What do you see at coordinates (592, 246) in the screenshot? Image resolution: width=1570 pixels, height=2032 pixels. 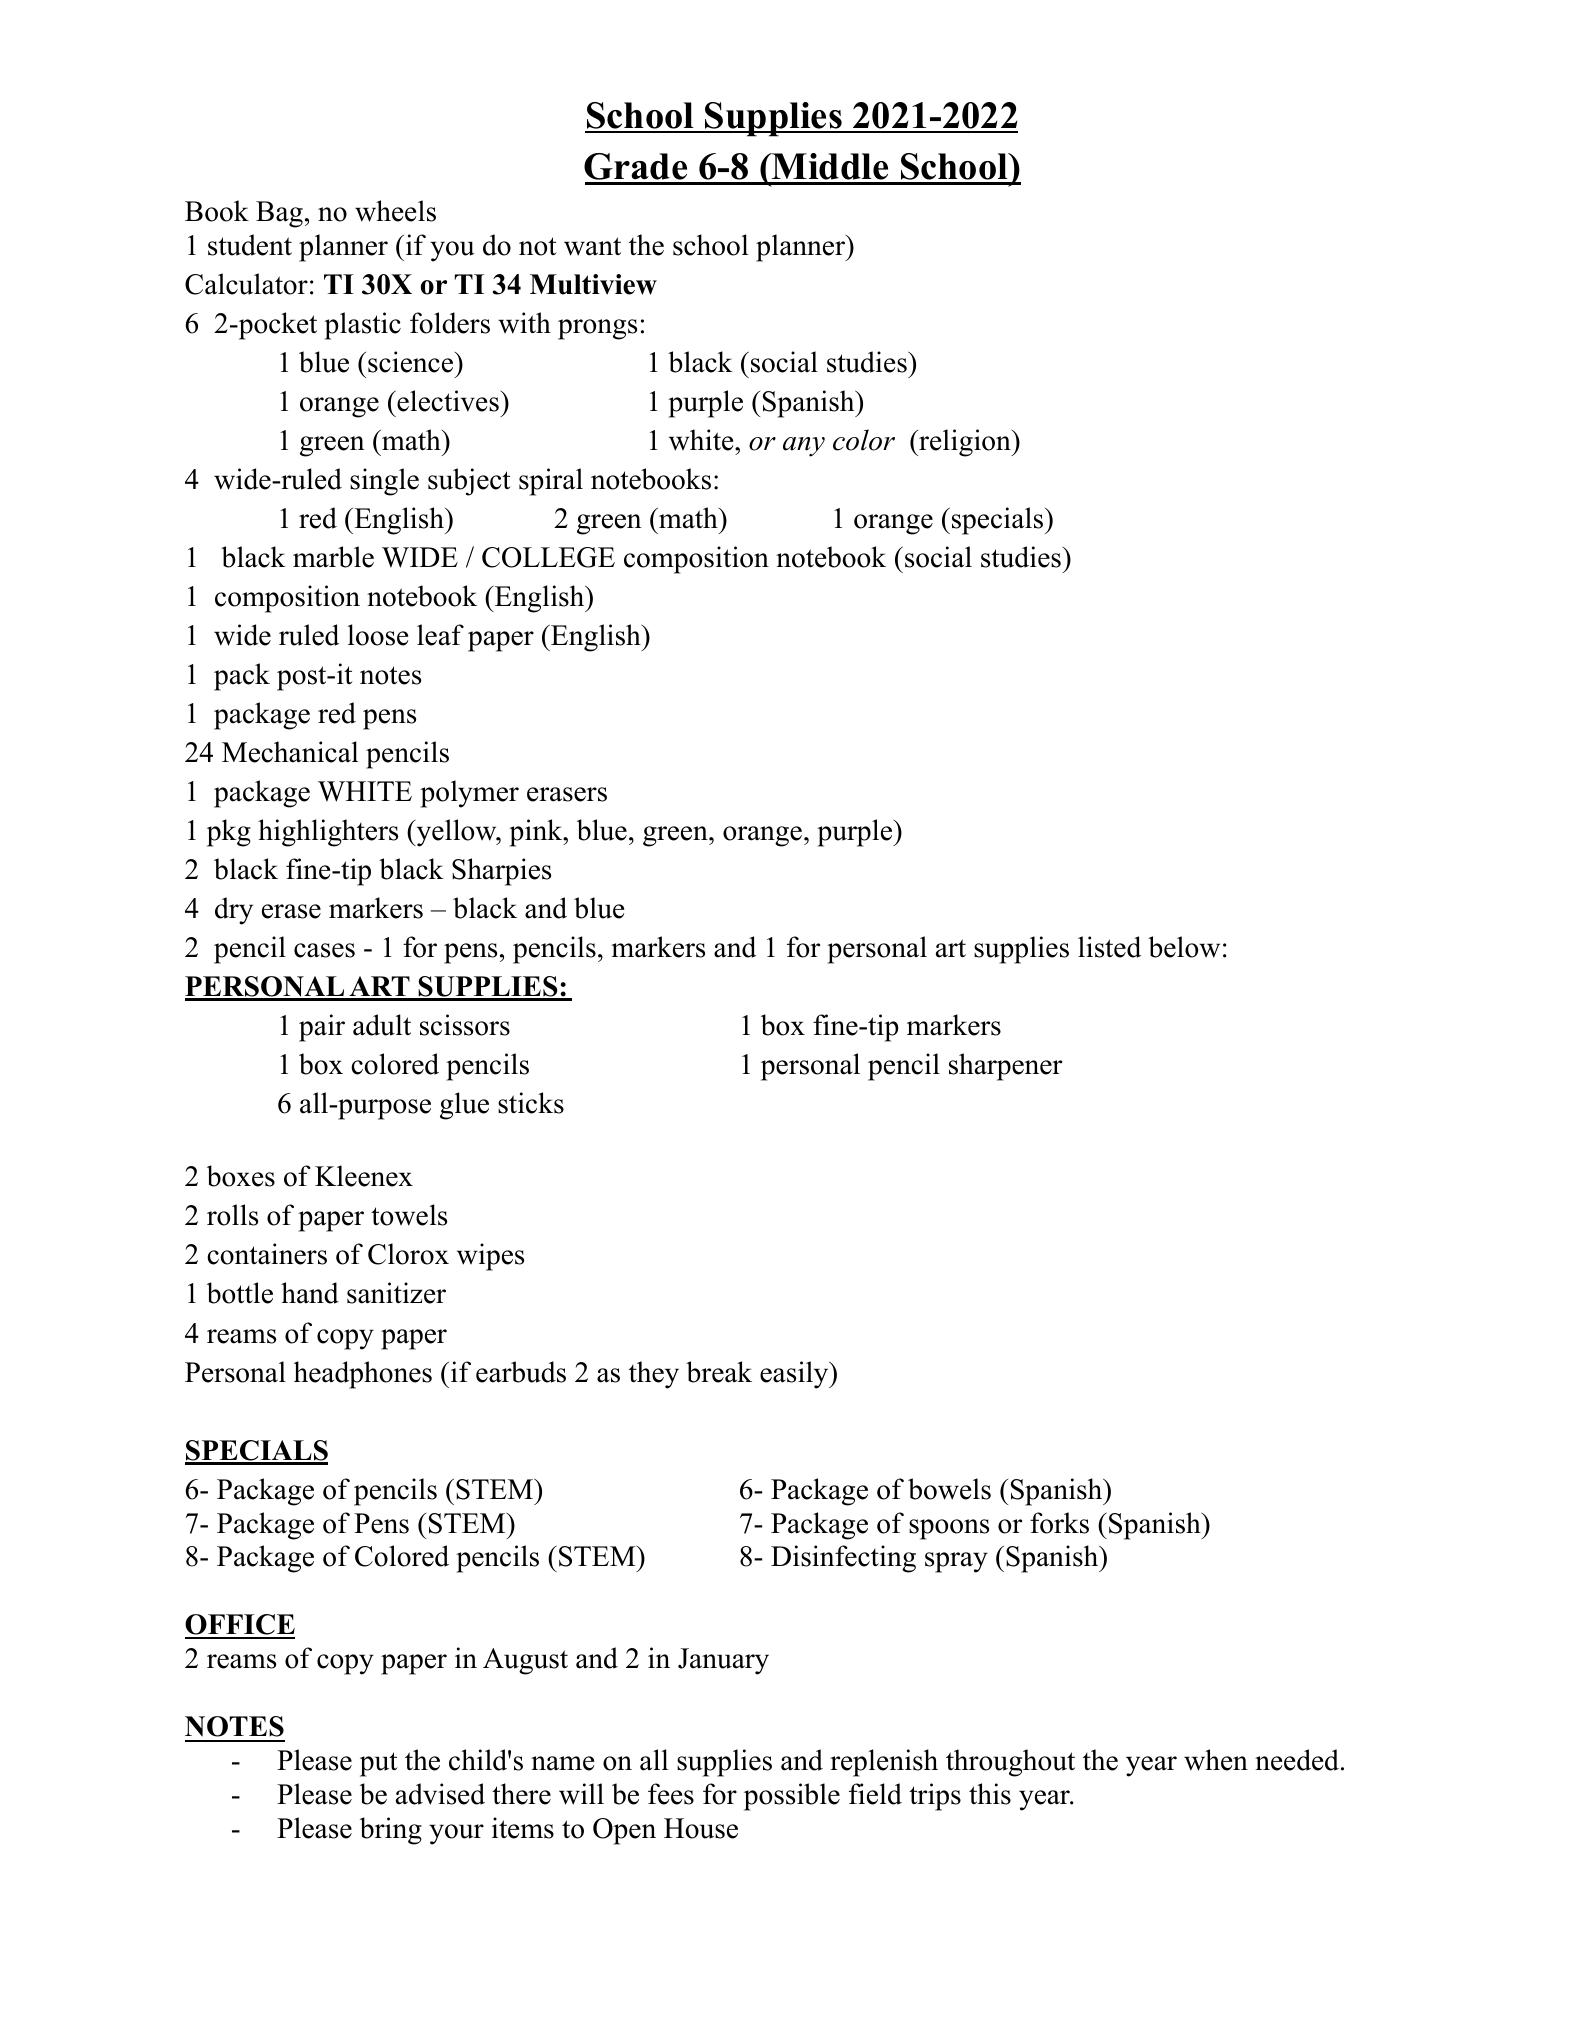 I see `want` at bounding box center [592, 246].
